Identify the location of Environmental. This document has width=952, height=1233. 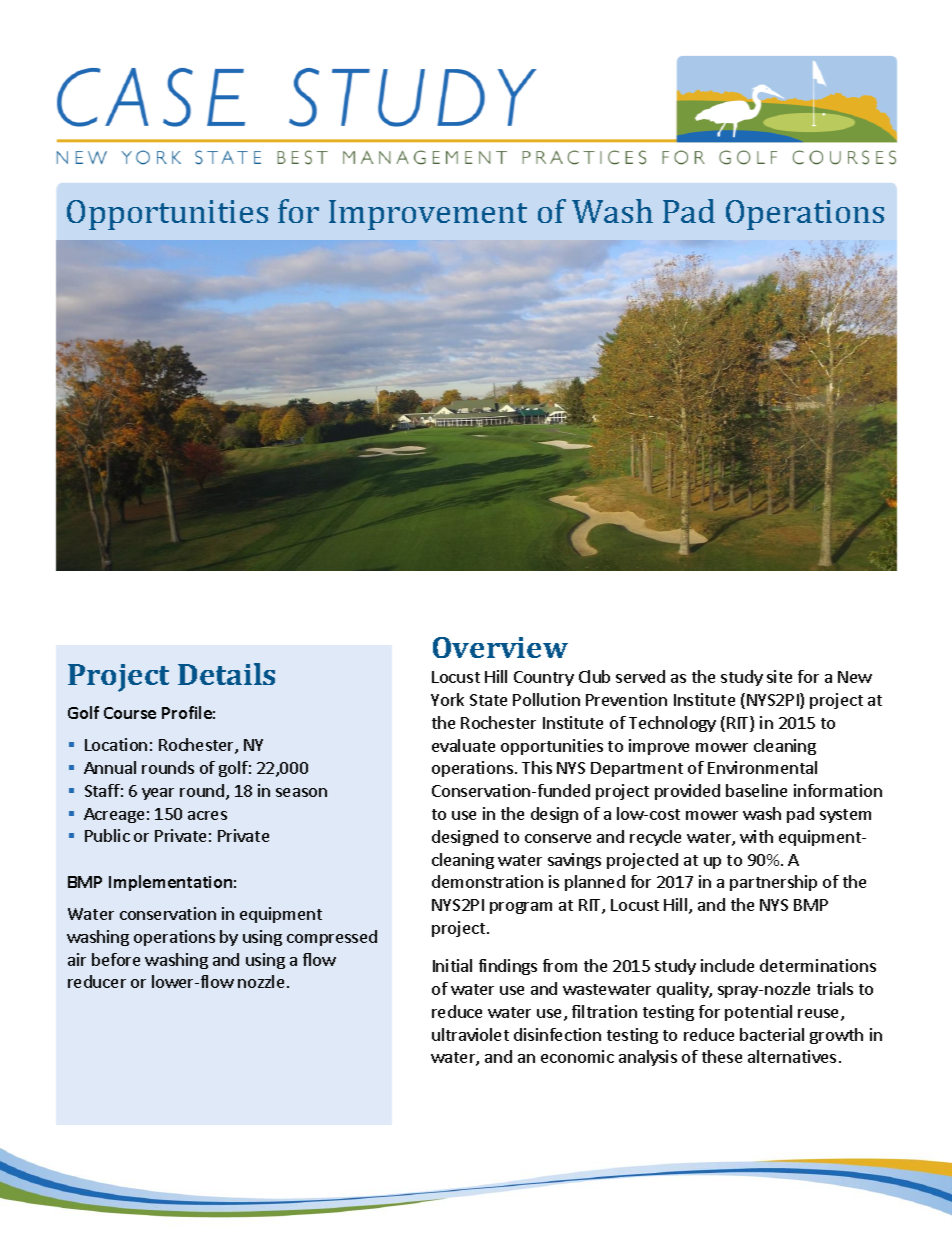
(762, 767).
